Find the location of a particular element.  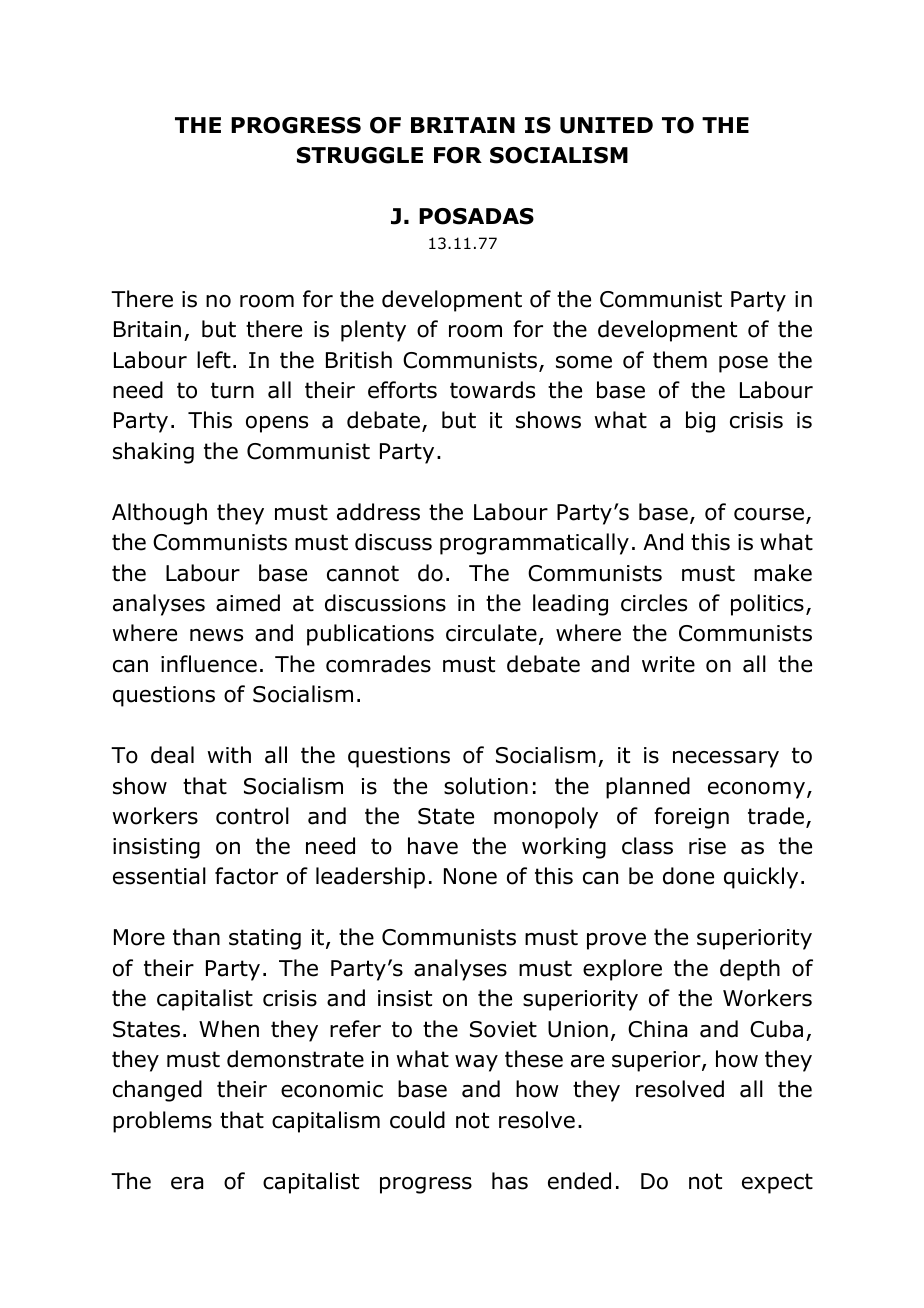

UNITED is located at coordinates (606, 125).
